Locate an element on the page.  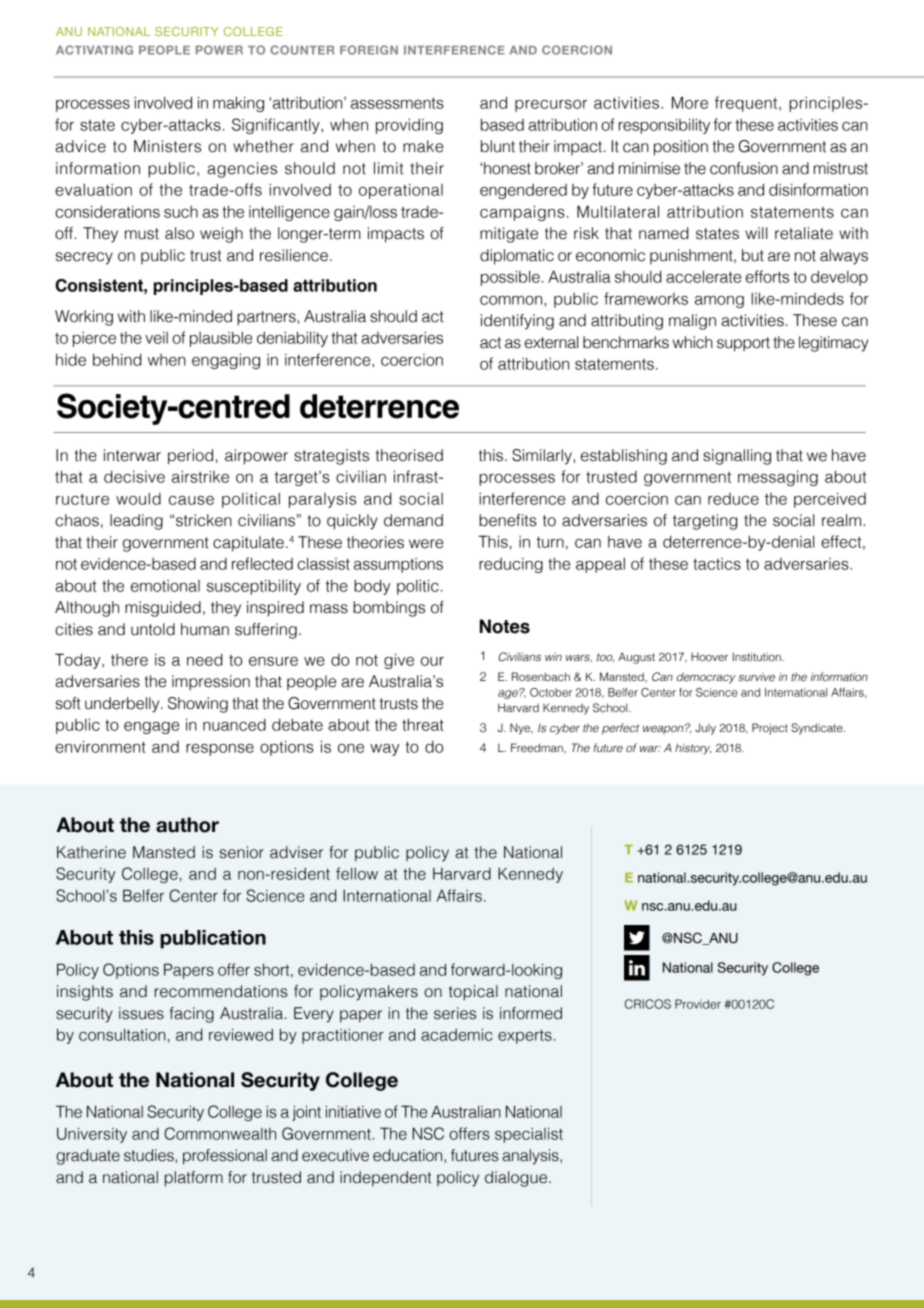
studies is located at coordinates (149, 1155).
